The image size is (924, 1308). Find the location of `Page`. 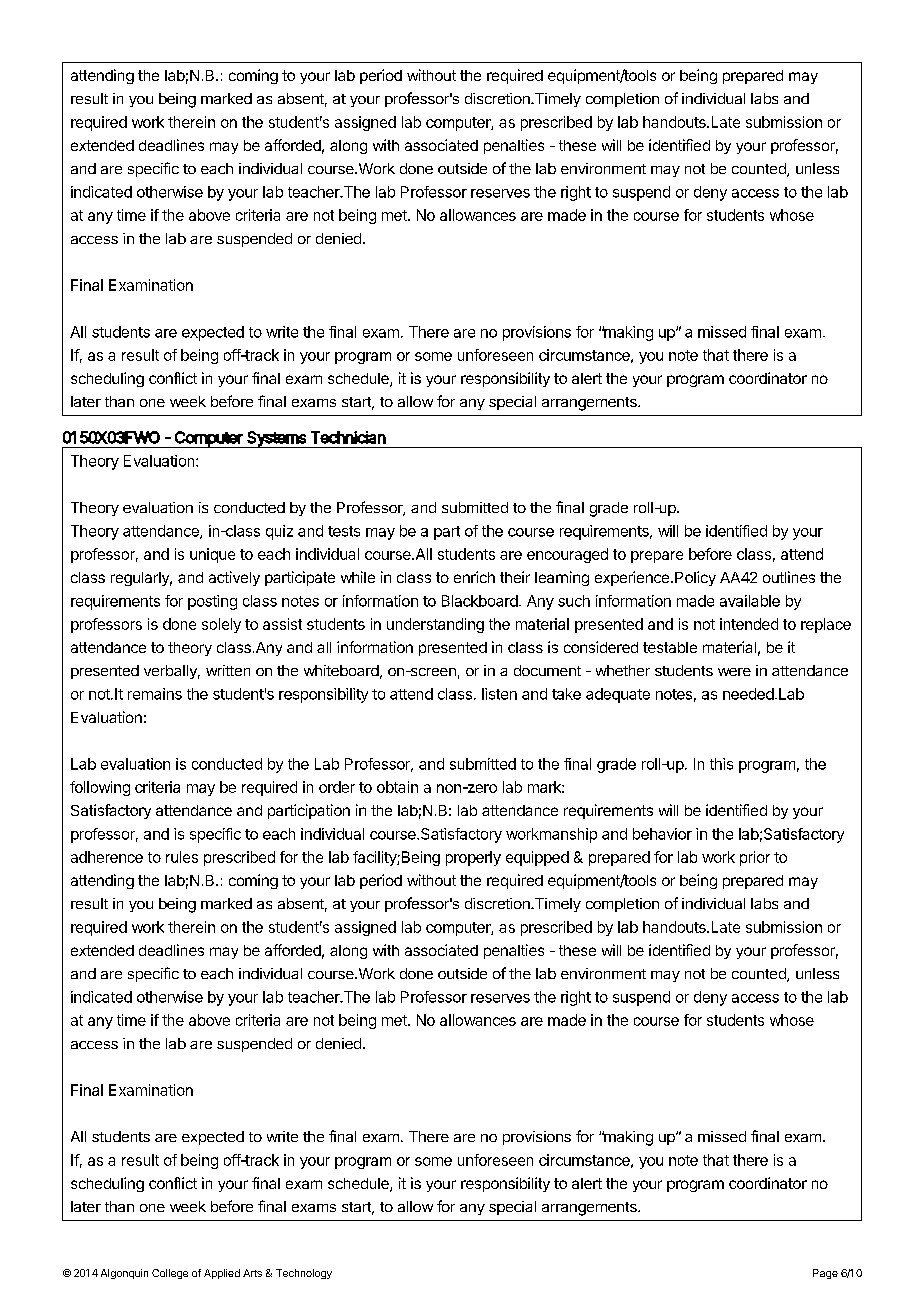

Page is located at coordinates (825, 1274).
